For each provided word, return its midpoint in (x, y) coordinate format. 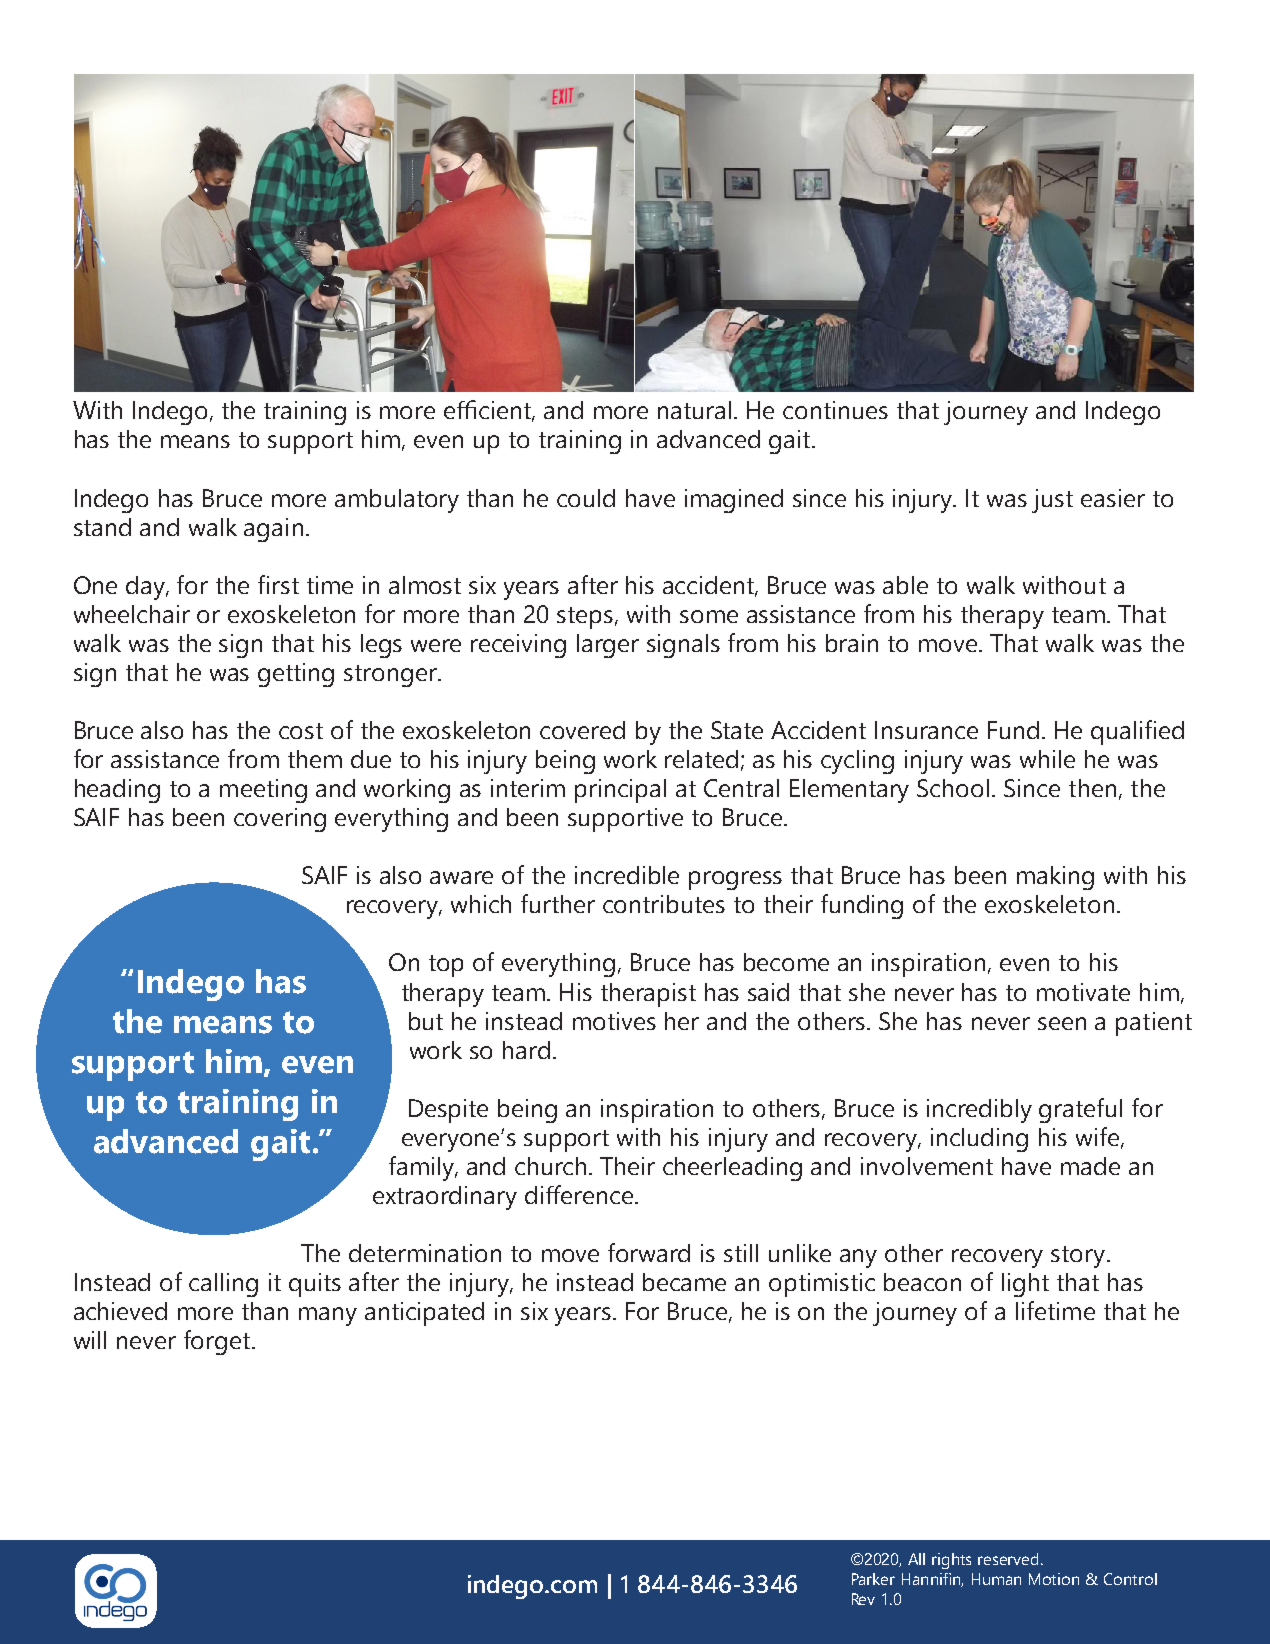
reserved (1010, 1559)
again (273, 530)
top (446, 966)
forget (218, 1342)
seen (1062, 1023)
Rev (863, 1599)
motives (614, 1021)
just (1052, 501)
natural (694, 410)
